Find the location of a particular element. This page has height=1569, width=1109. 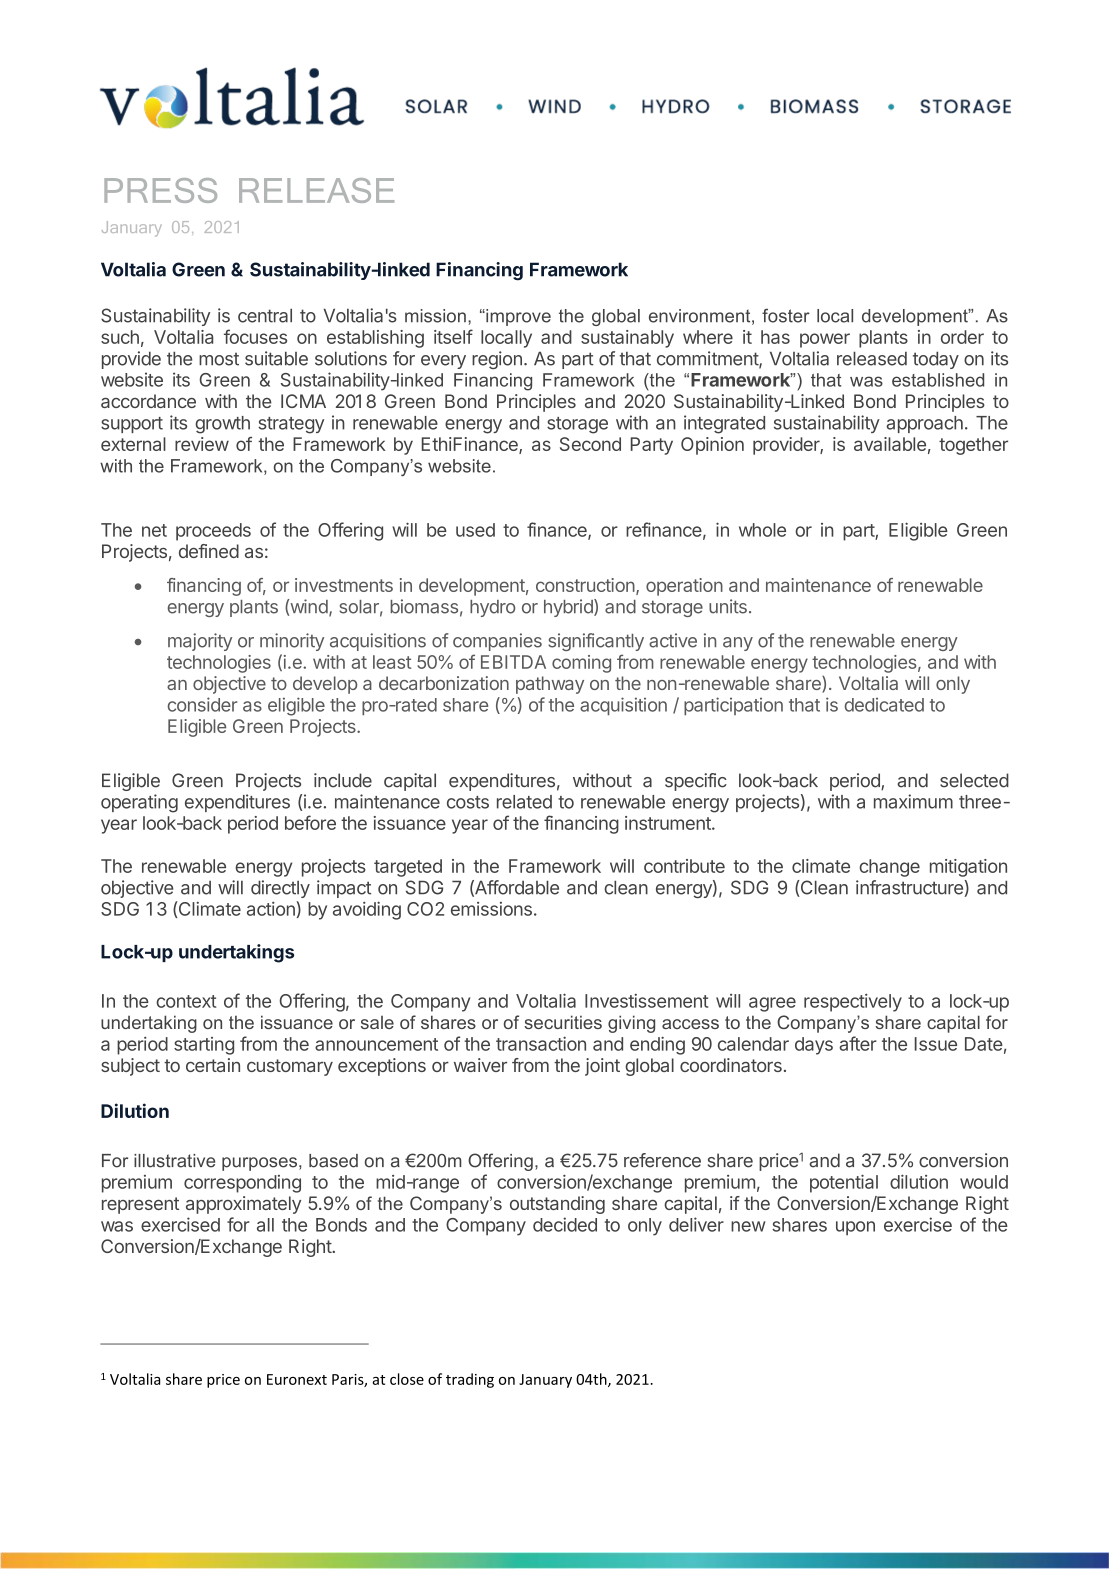

upon is located at coordinates (855, 1228).
